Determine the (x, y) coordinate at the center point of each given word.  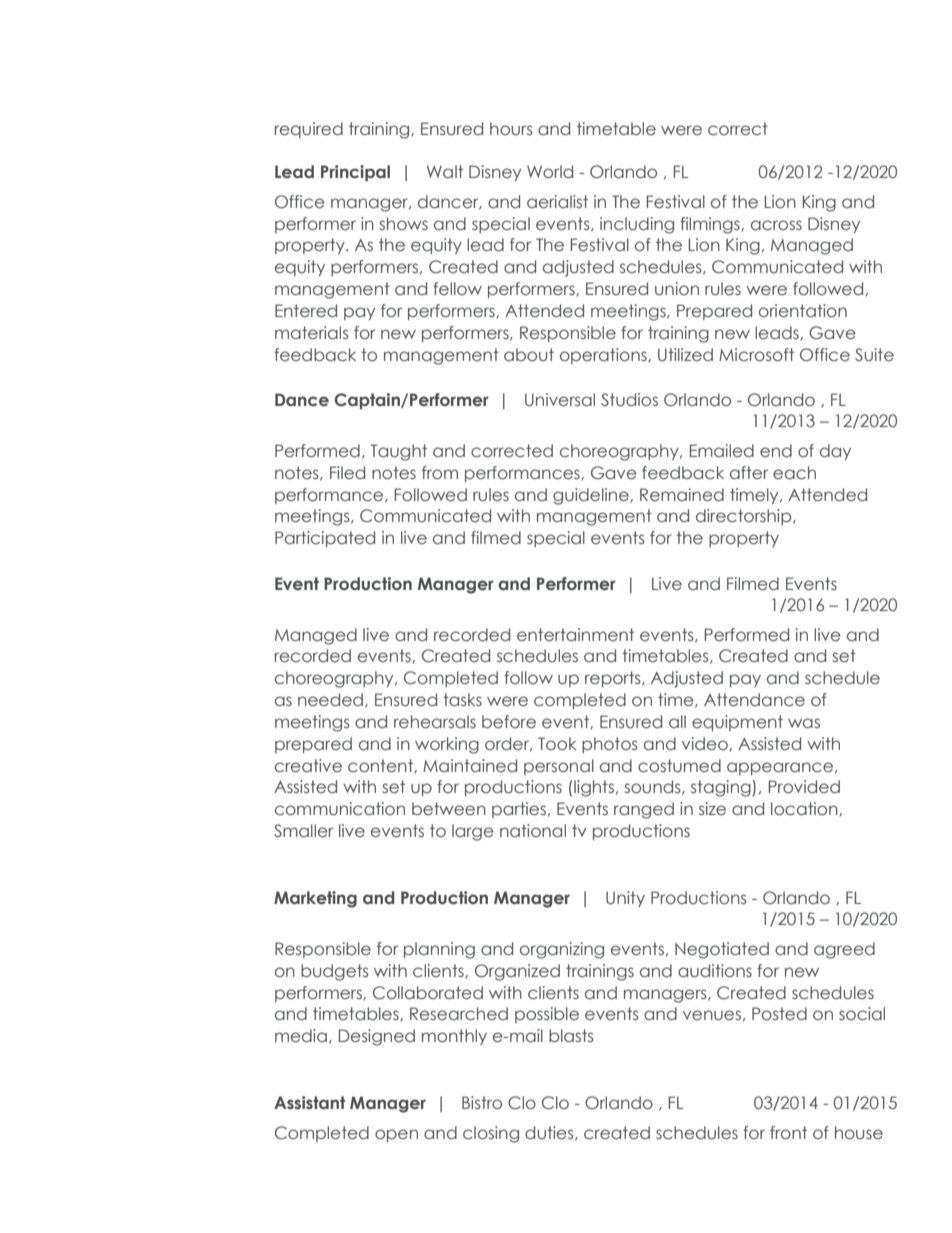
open (396, 1135)
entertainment (575, 634)
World (550, 171)
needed (330, 699)
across (776, 225)
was (804, 723)
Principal (355, 173)
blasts (571, 1035)
